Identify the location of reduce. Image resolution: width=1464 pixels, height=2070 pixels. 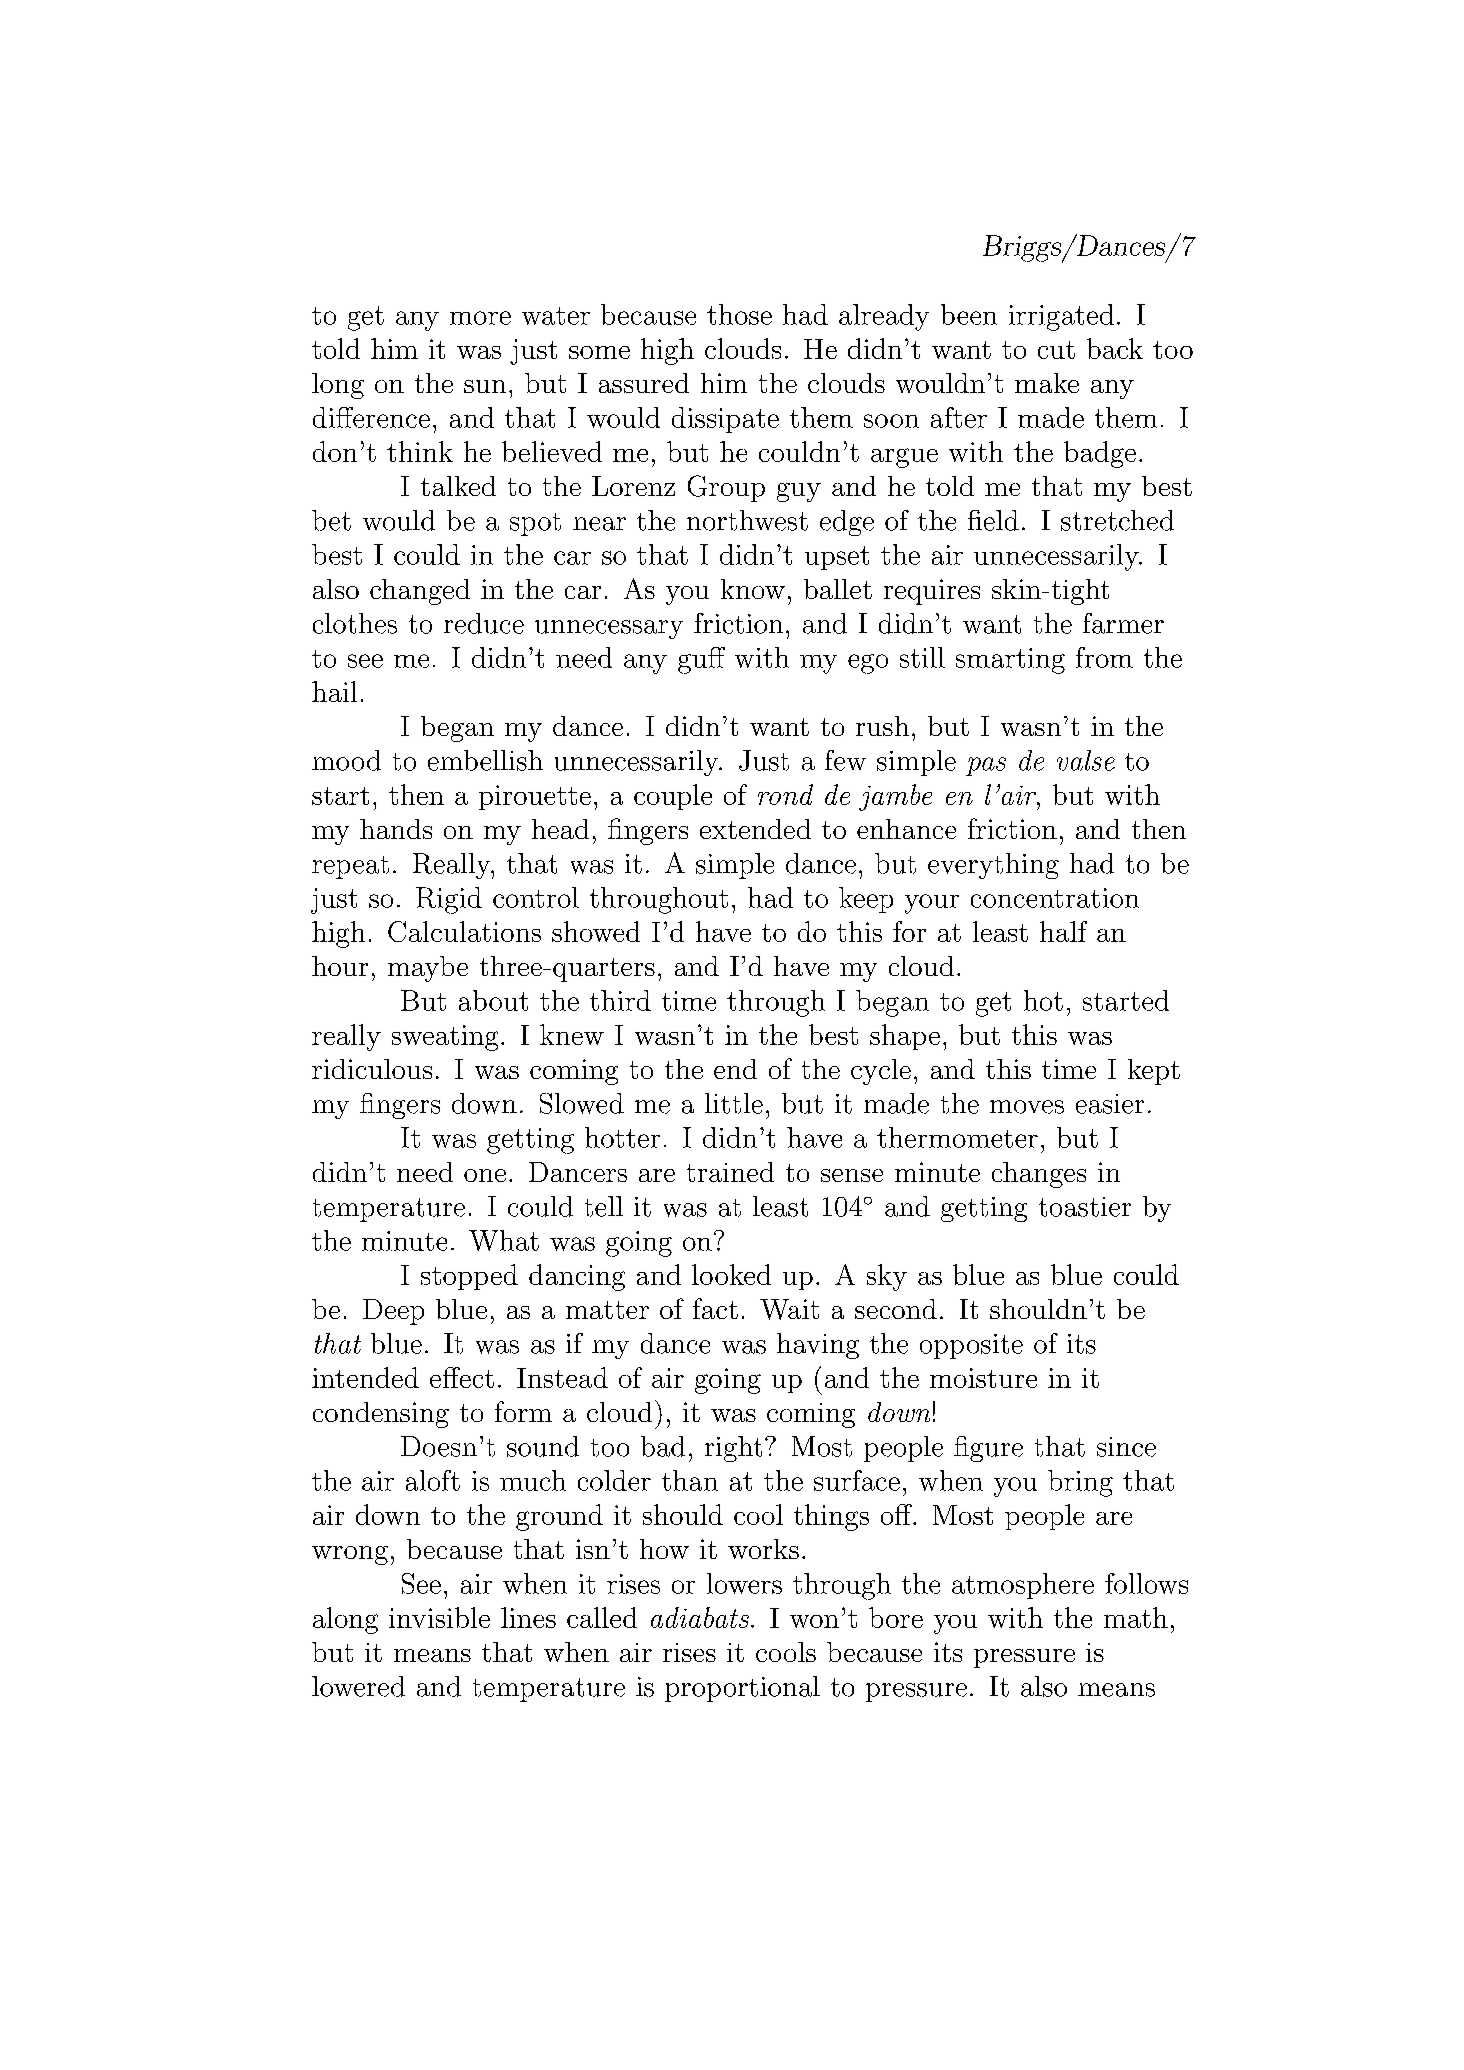
(484, 623).
